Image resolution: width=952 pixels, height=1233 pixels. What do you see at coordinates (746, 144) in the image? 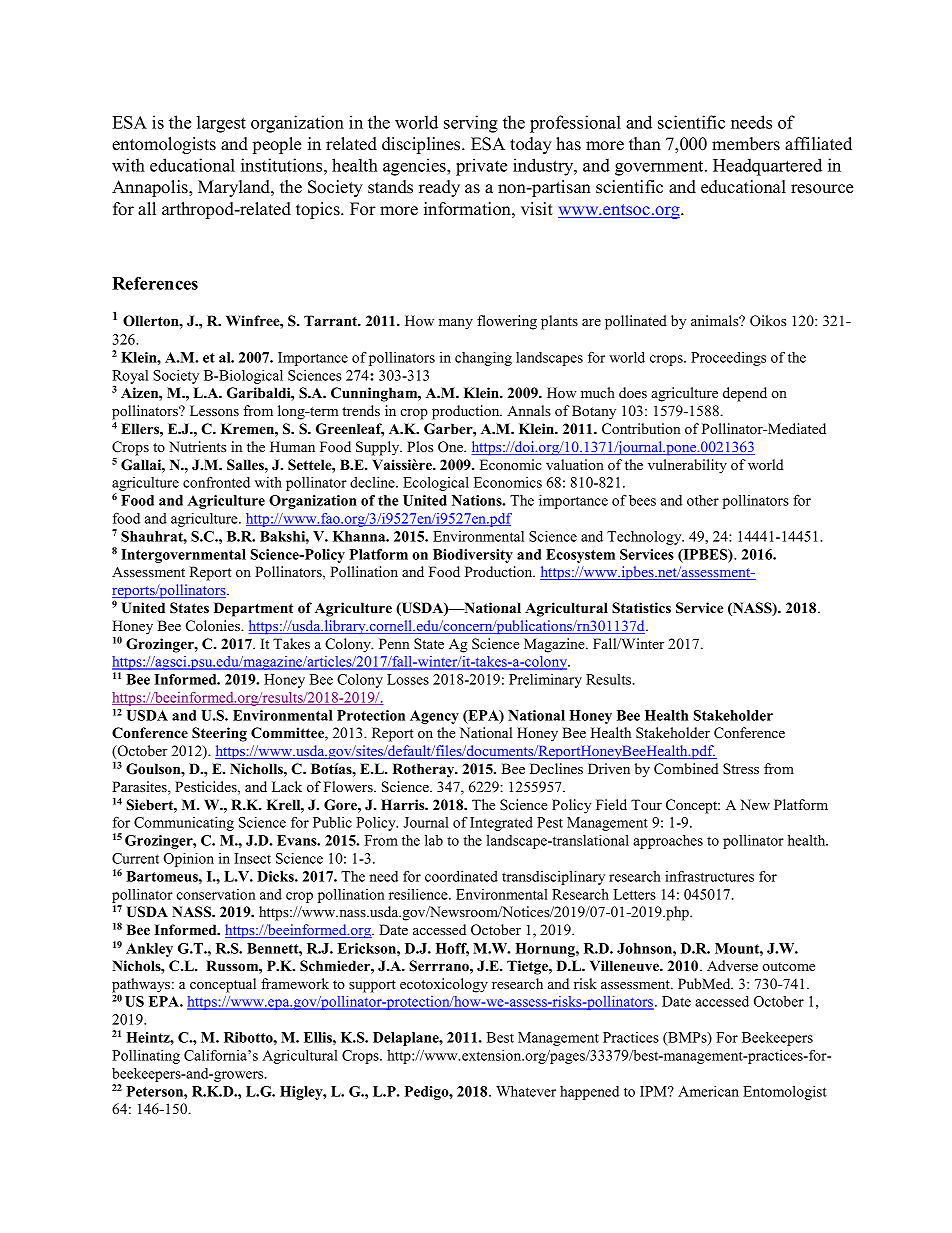
I see `members` at bounding box center [746, 144].
